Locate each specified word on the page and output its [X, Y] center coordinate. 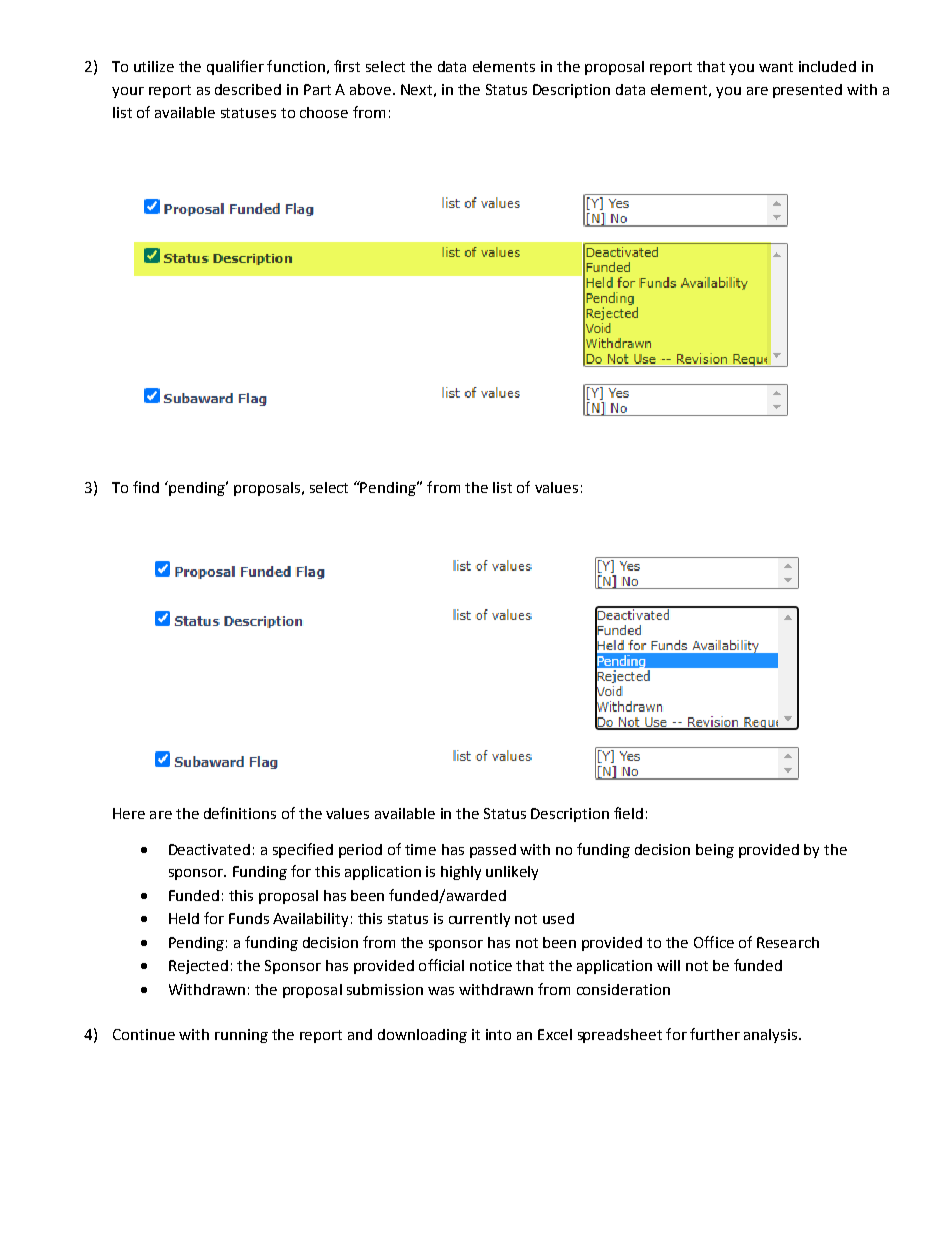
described [248, 89]
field [628, 813]
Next [416, 89]
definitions [240, 813]
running [241, 1036]
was [441, 991]
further [715, 1034]
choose [324, 112]
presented [807, 91]
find [146, 487]
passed [493, 851]
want [776, 67]
